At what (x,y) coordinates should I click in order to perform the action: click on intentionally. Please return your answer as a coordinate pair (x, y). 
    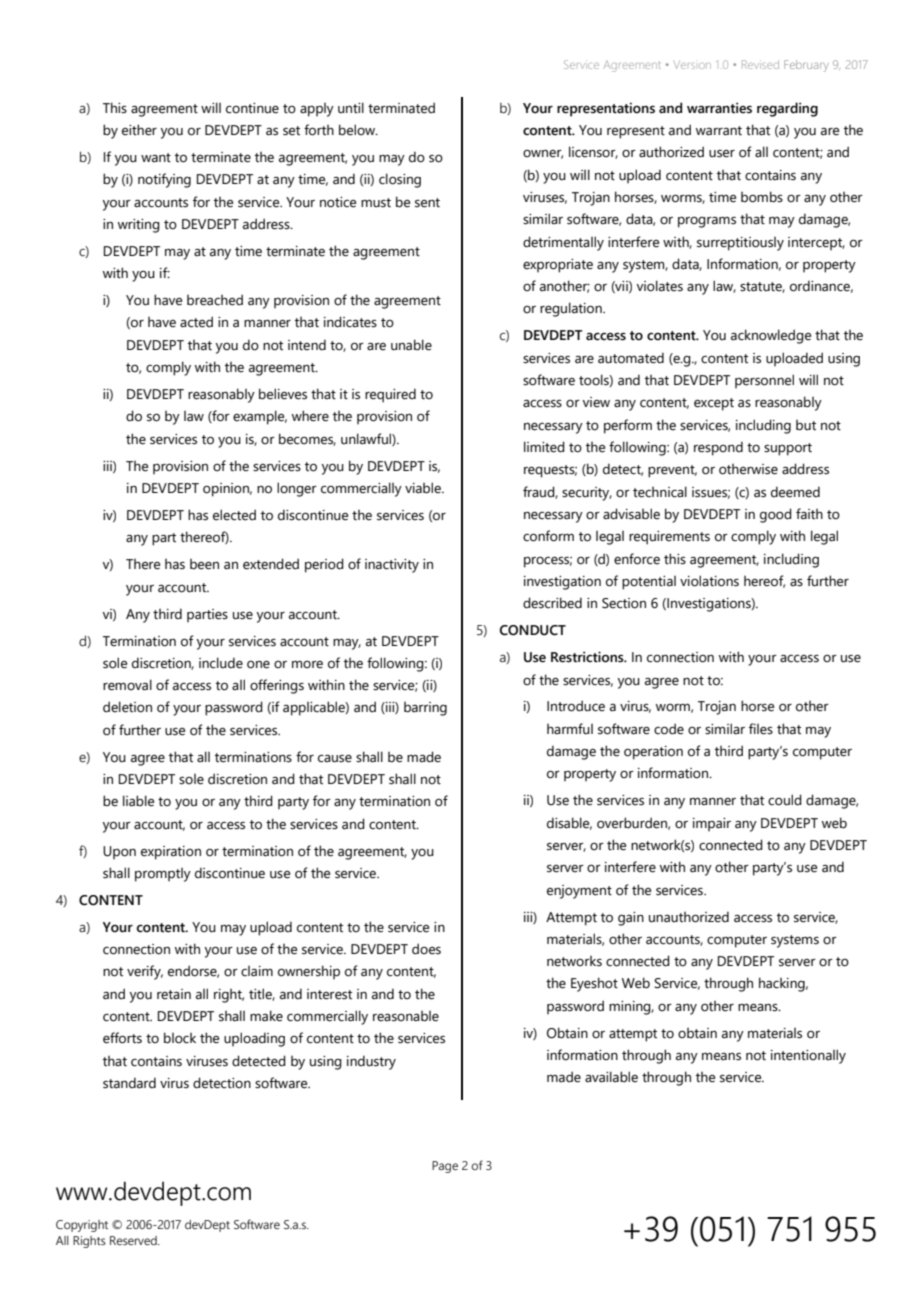
    Looking at the image, I should click on (808, 1056).
